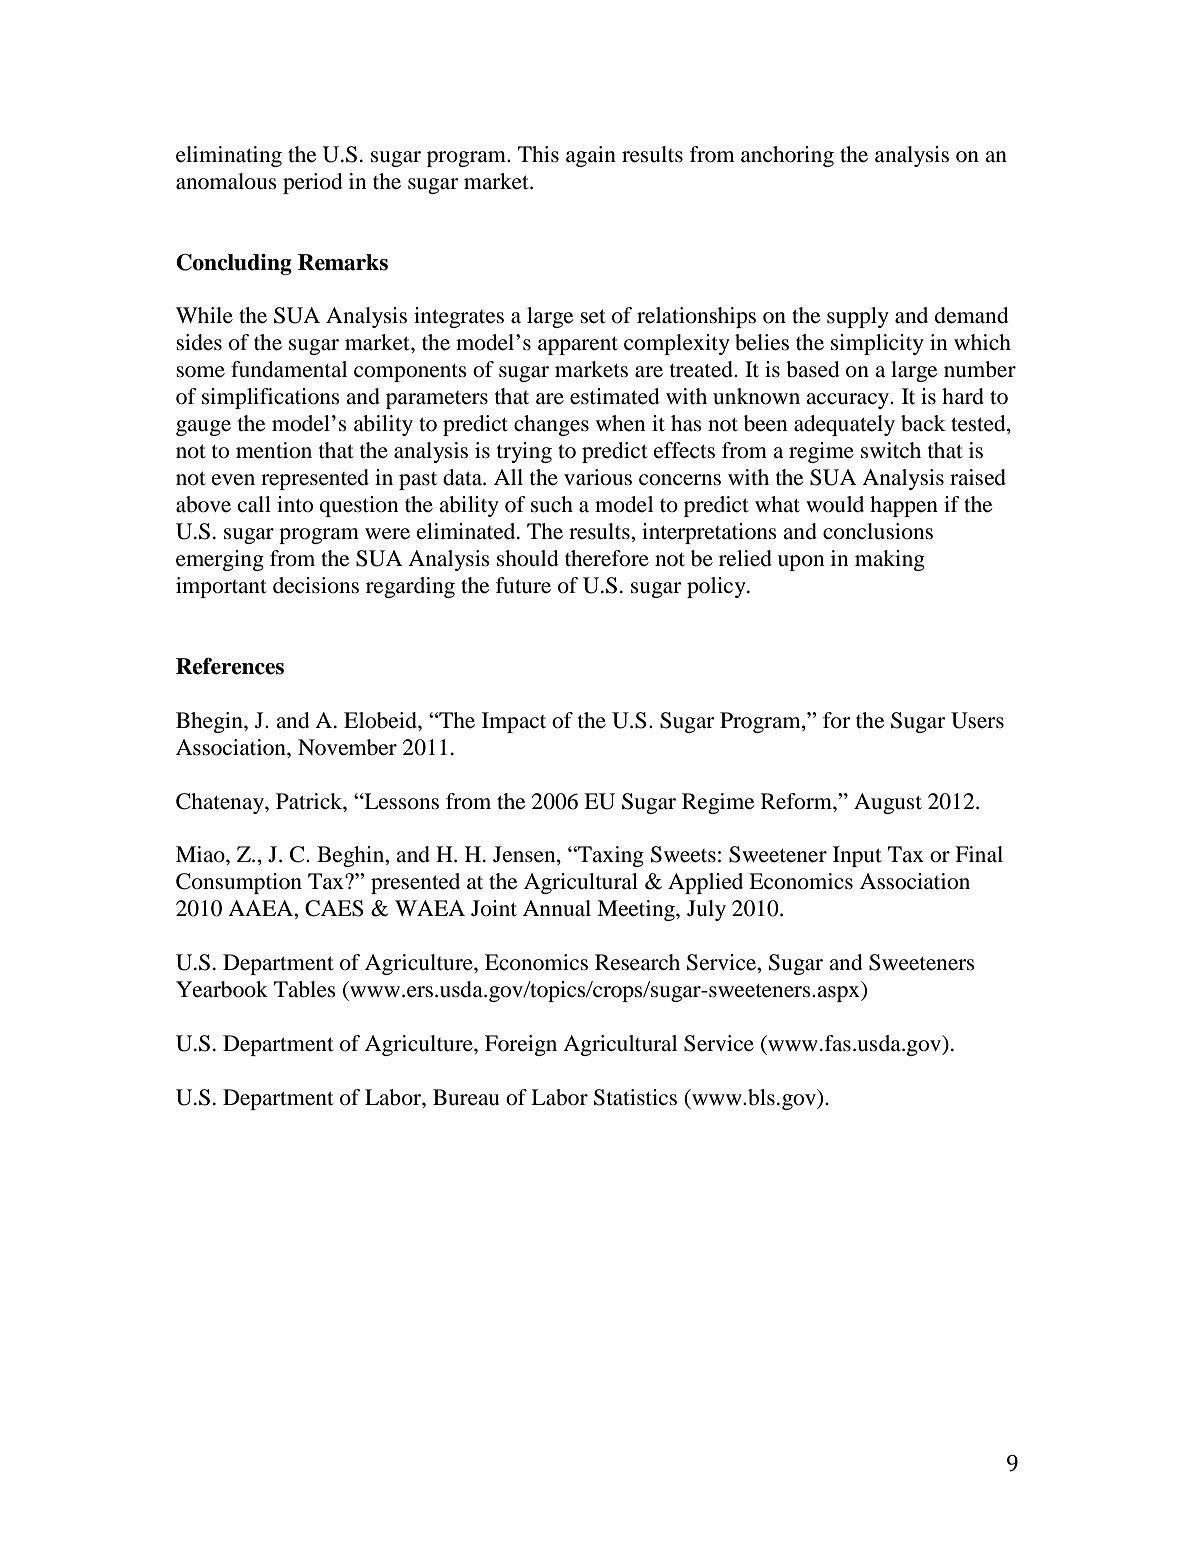 Image resolution: width=1195 pixels, height=1546 pixels. I want to click on Statistics, so click(635, 1097).
